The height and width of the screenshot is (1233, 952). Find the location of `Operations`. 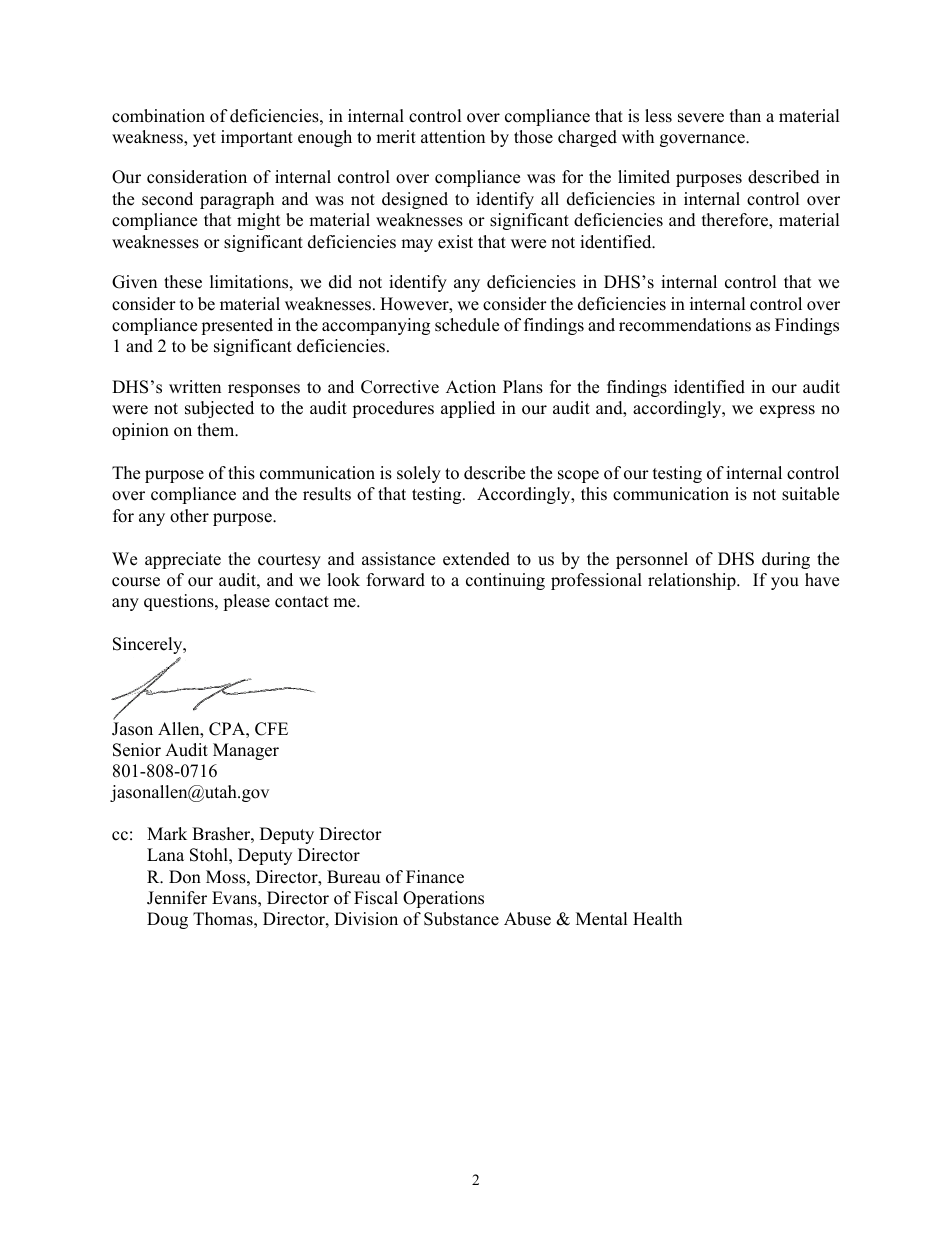

Operations is located at coordinates (443, 899).
